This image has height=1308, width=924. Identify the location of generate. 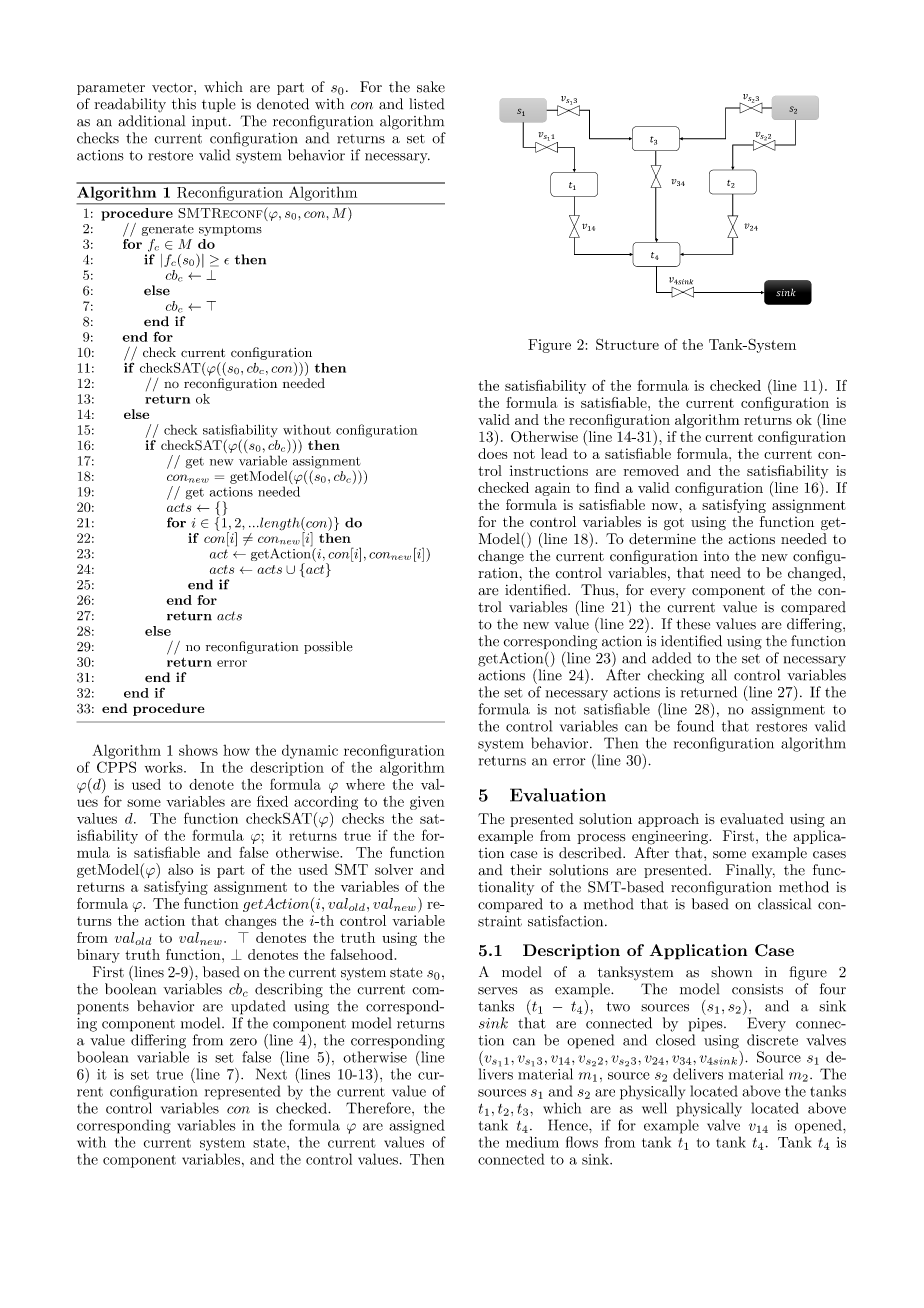
(168, 230).
